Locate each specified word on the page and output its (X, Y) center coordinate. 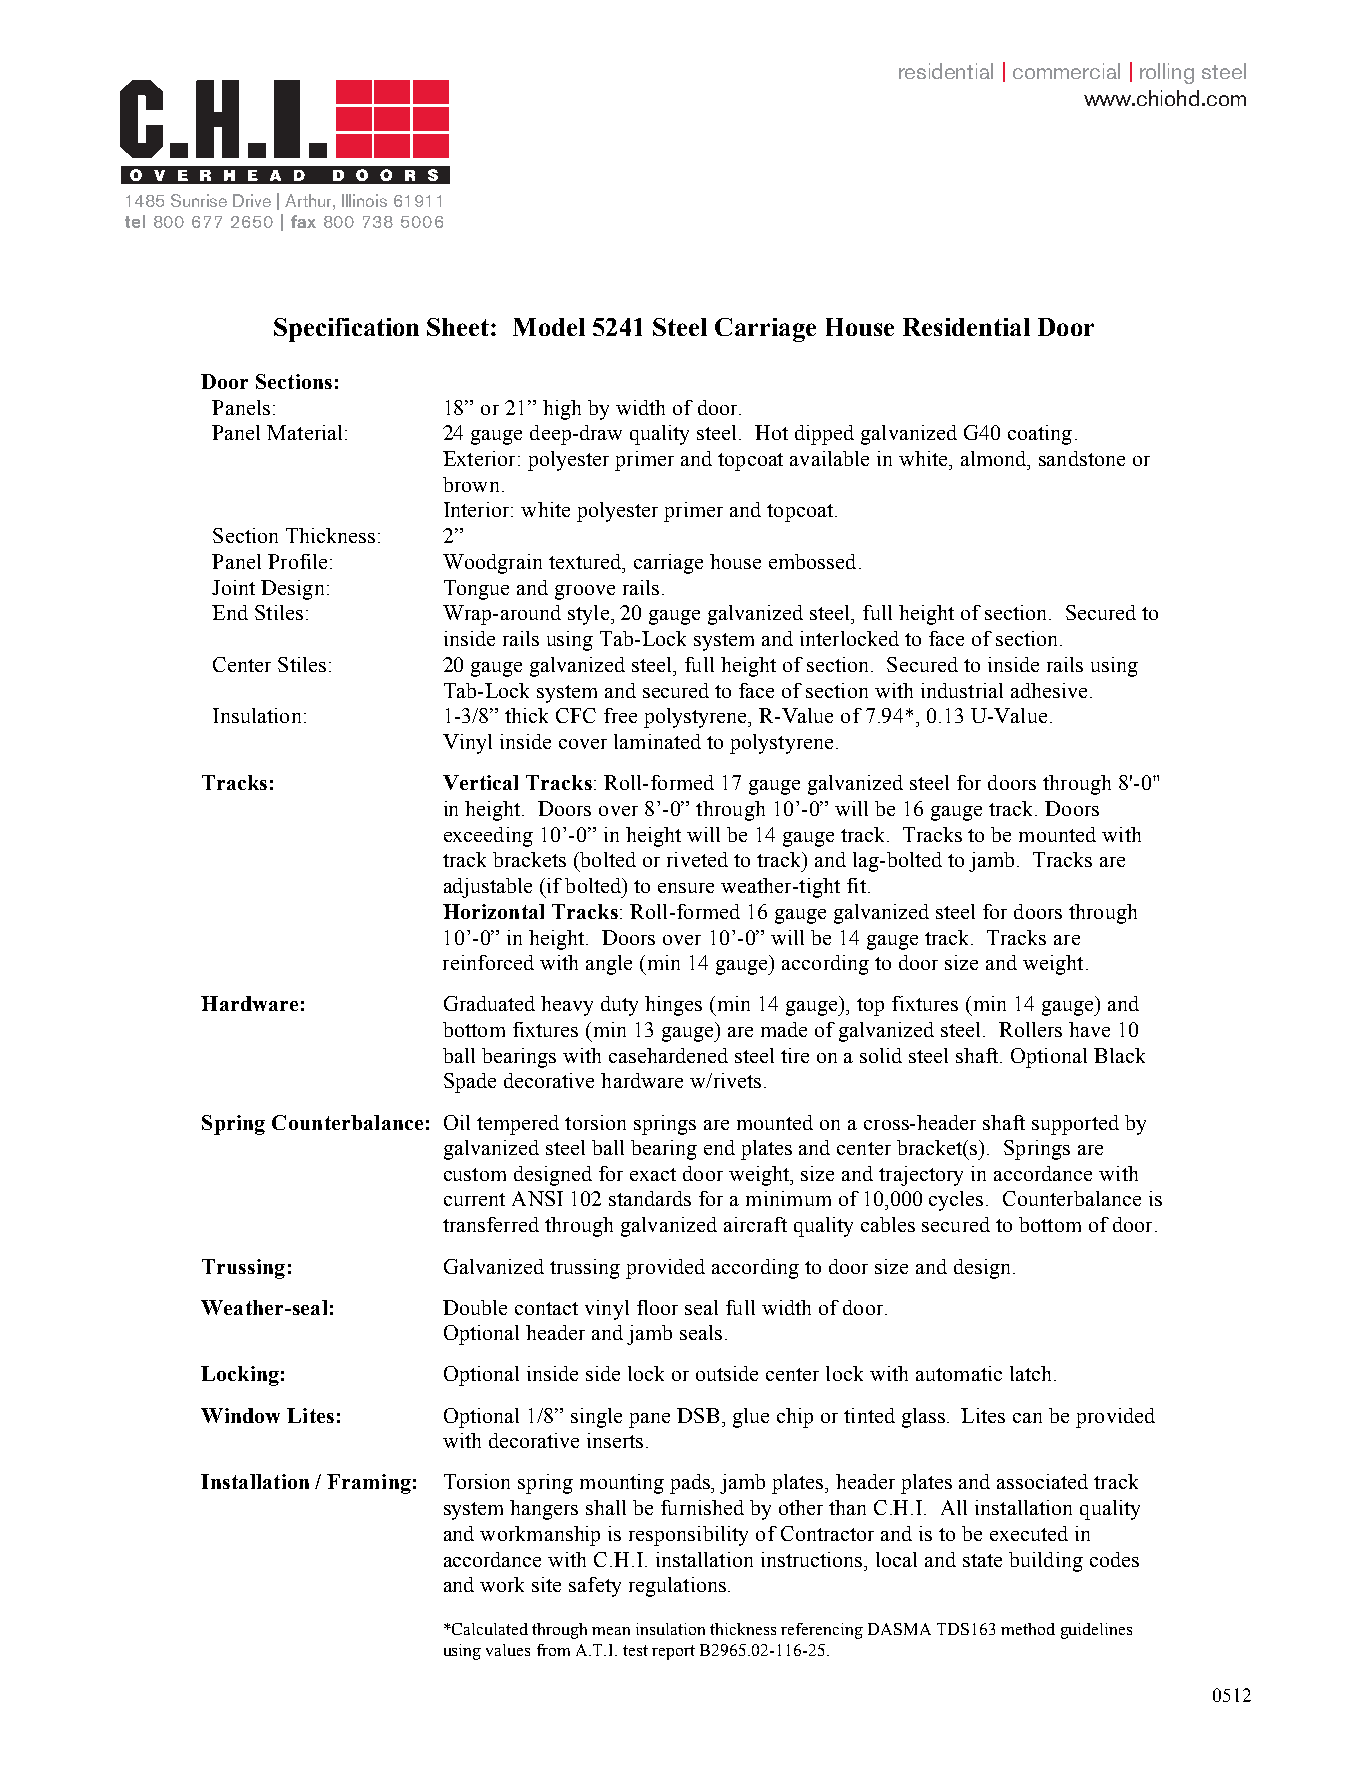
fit (856, 885)
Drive (252, 200)
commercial (1066, 71)
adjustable (488, 888)
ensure (686, 888)
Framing (369, 1484)
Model (549, 327)
